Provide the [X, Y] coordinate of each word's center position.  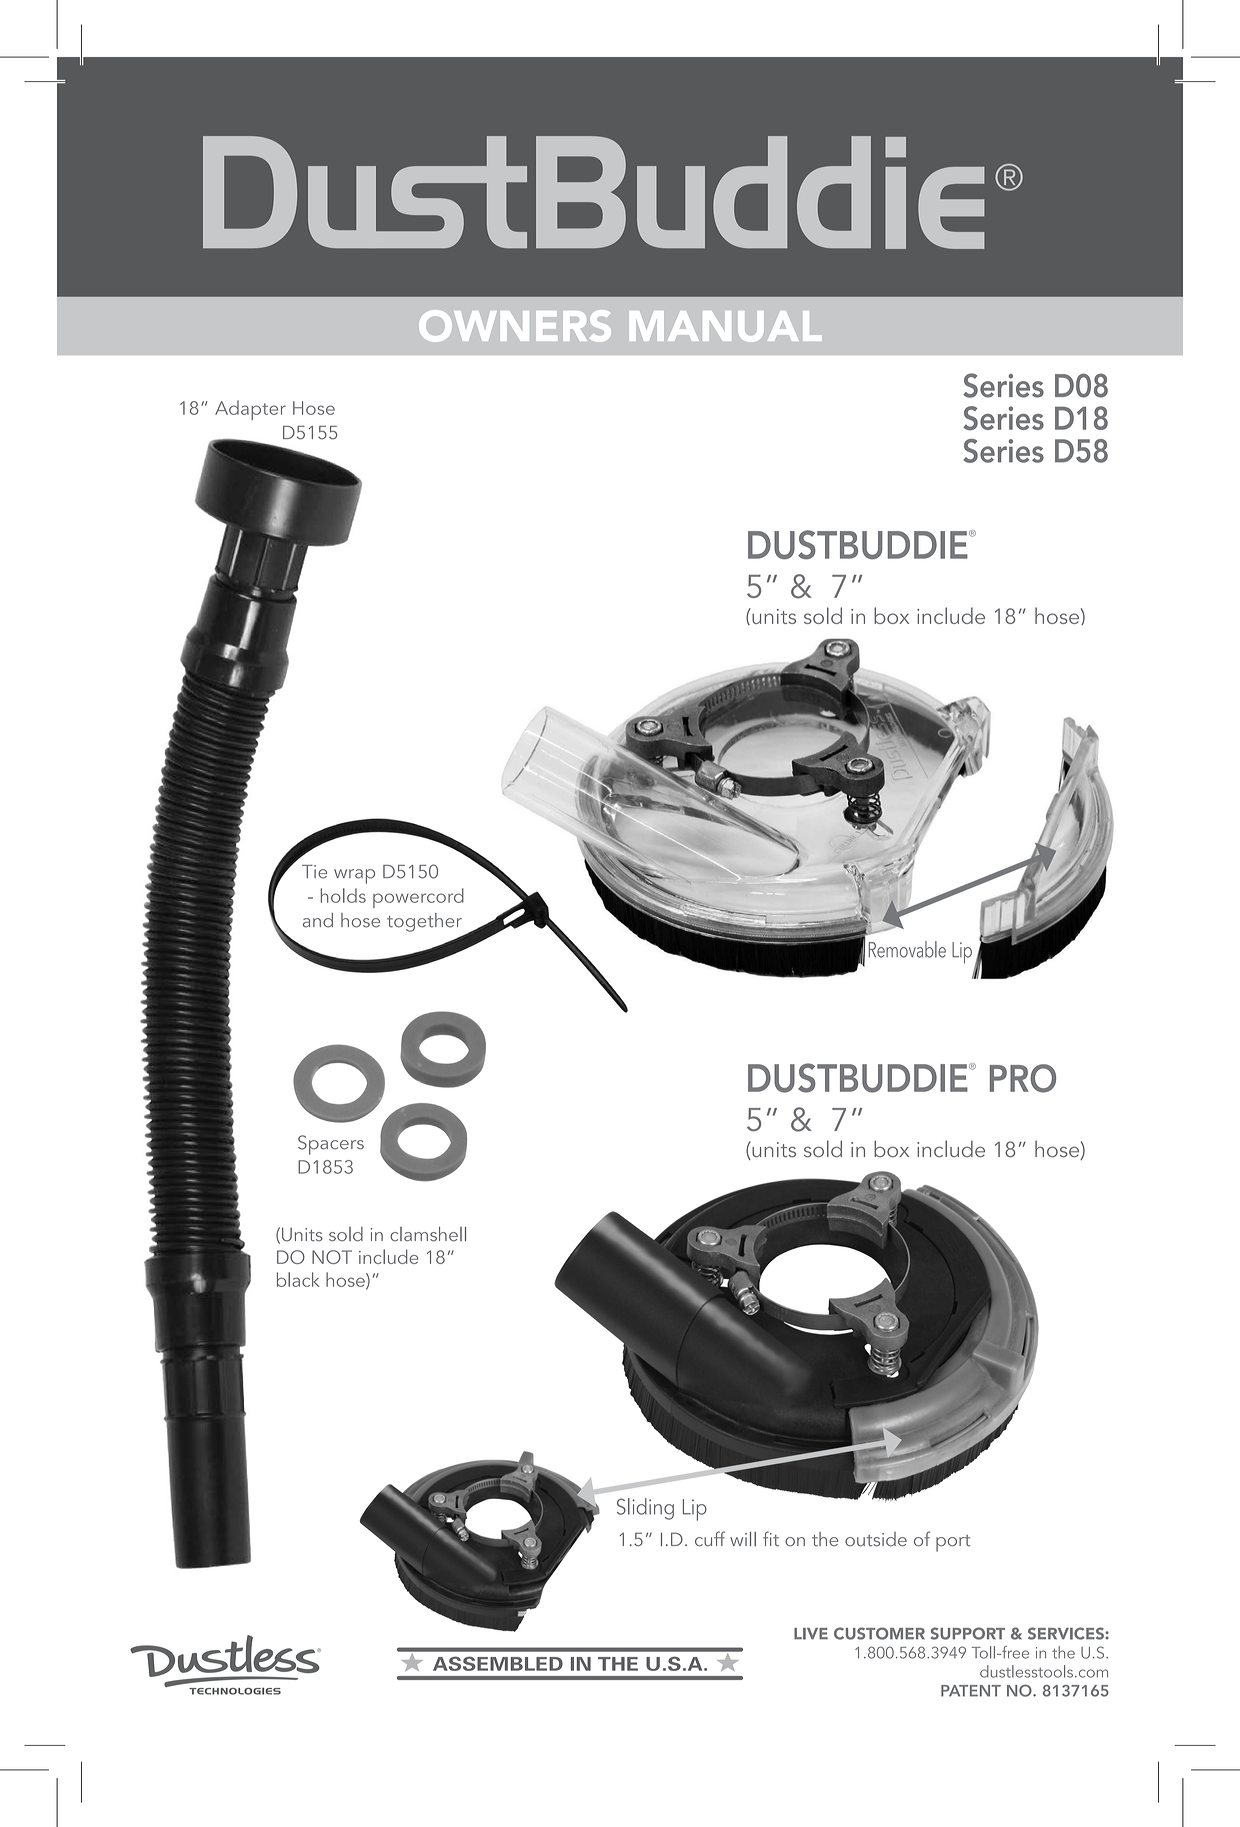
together [424, 922]
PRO [1023, 1078]
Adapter [250, 410]
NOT [332, 1257]
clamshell [428, 1234]
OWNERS [515, 326]
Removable [907, 949]
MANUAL [726, 326]
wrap [354, 876]
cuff [710, 1539]
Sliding [645, 1509]
